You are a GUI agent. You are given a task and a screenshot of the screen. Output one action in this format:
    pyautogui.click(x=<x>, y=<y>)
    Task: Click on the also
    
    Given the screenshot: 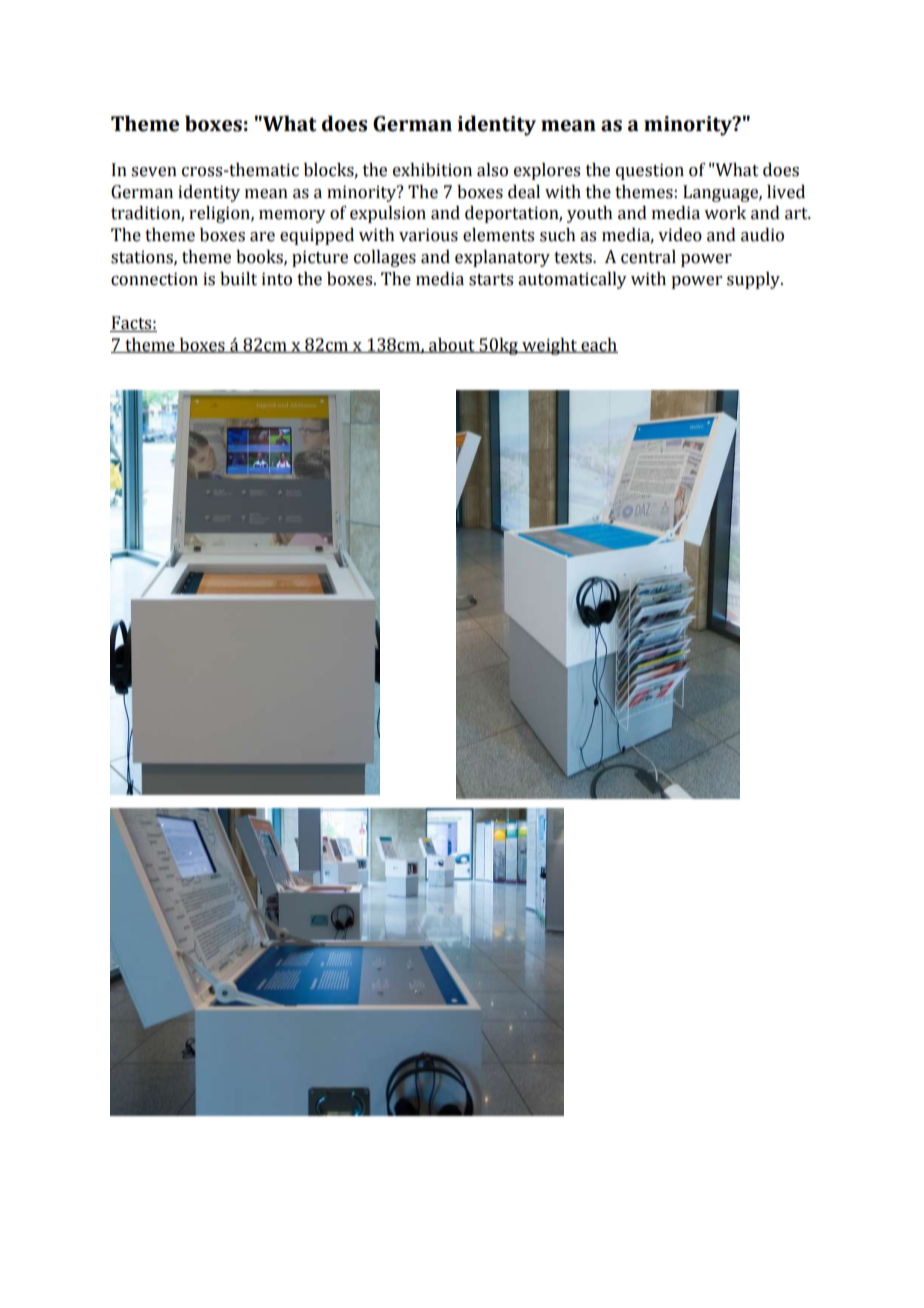 What is the action you would take?
    pyautogui.click(x=492, y=170)
